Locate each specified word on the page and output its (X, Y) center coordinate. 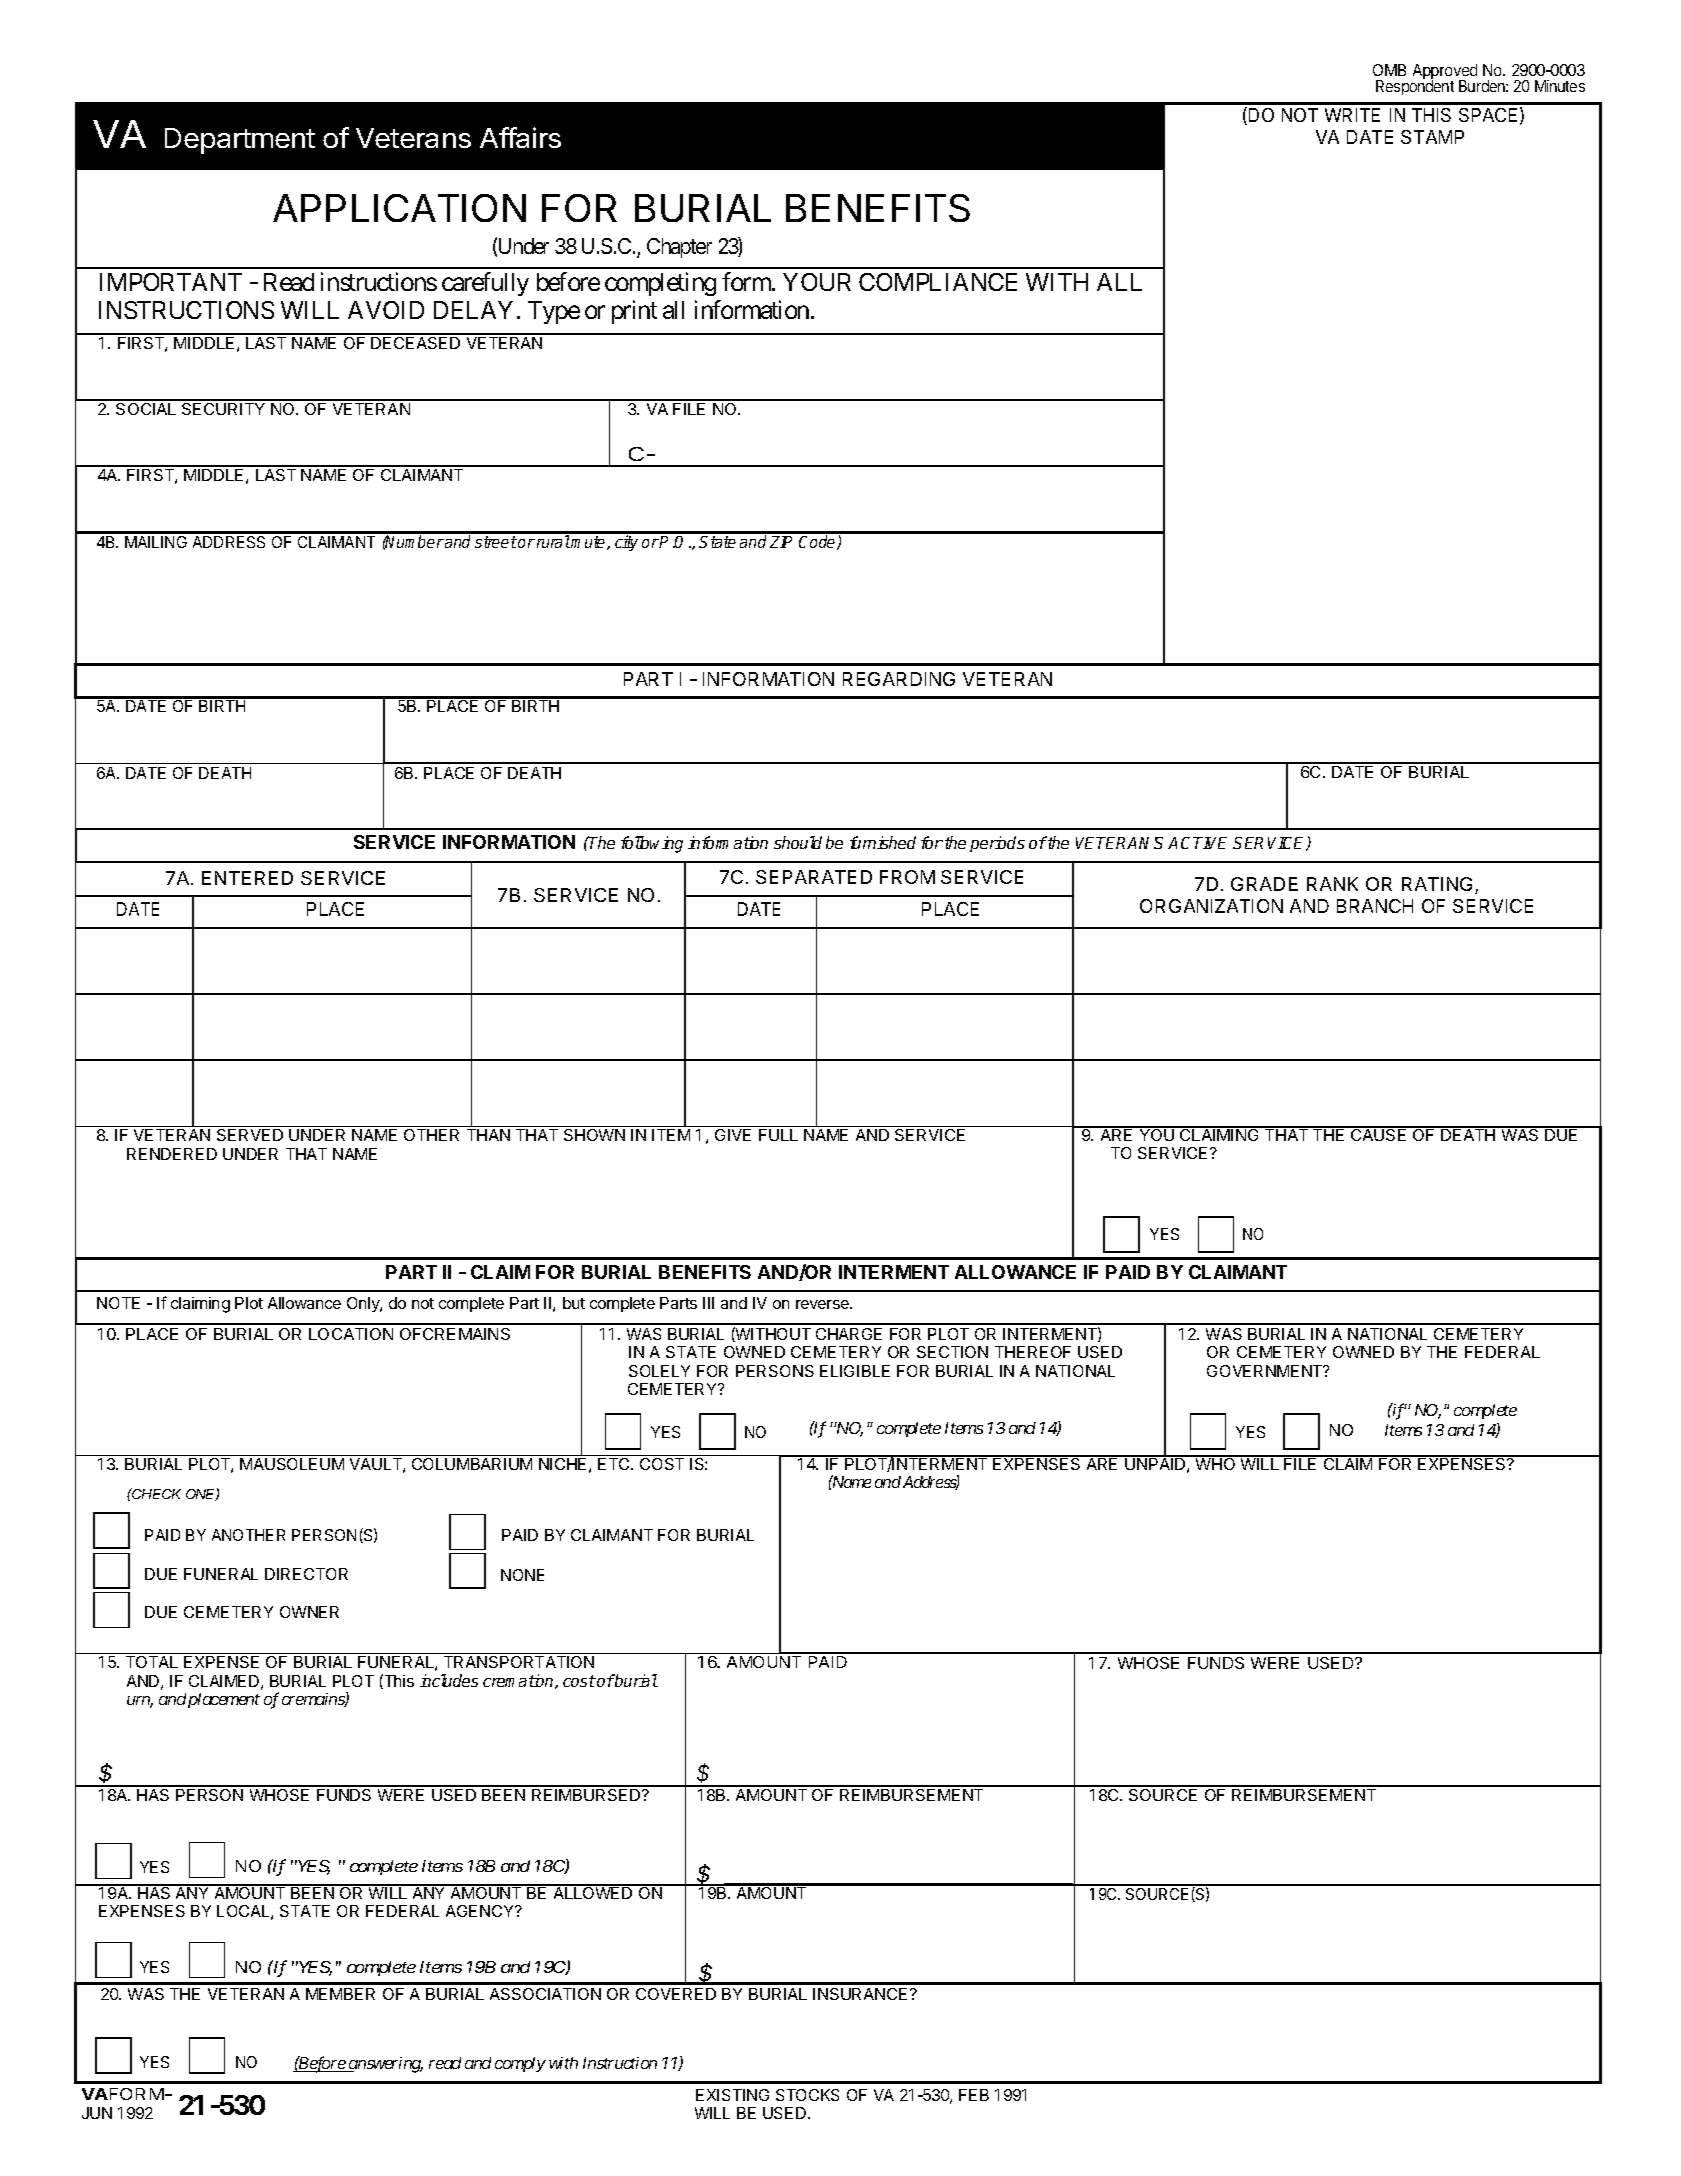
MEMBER (340, 1994)
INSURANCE (862, 1994)
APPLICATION (399, 208)
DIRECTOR (306, 1574)
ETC (615, 1464)
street (496, 542)
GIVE (733, 1135)
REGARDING (899, 679)
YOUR (817, 282)
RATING (1437, 884)
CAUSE (1379, 1134)
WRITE (1352, 115)
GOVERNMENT (1266, 1371)
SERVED (250, 1135)
